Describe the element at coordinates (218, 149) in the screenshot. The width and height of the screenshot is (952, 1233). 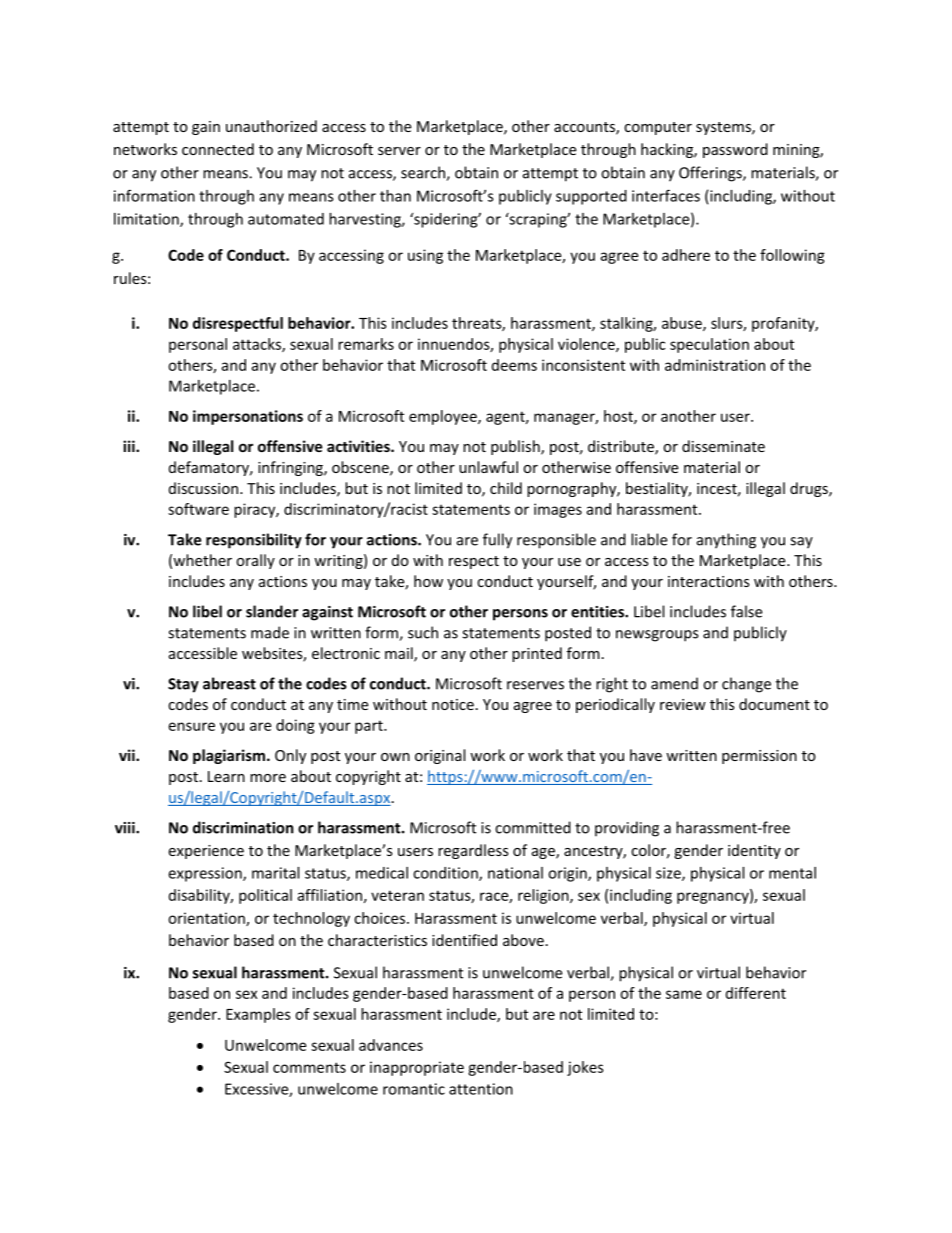
I see `connected` at that location.
